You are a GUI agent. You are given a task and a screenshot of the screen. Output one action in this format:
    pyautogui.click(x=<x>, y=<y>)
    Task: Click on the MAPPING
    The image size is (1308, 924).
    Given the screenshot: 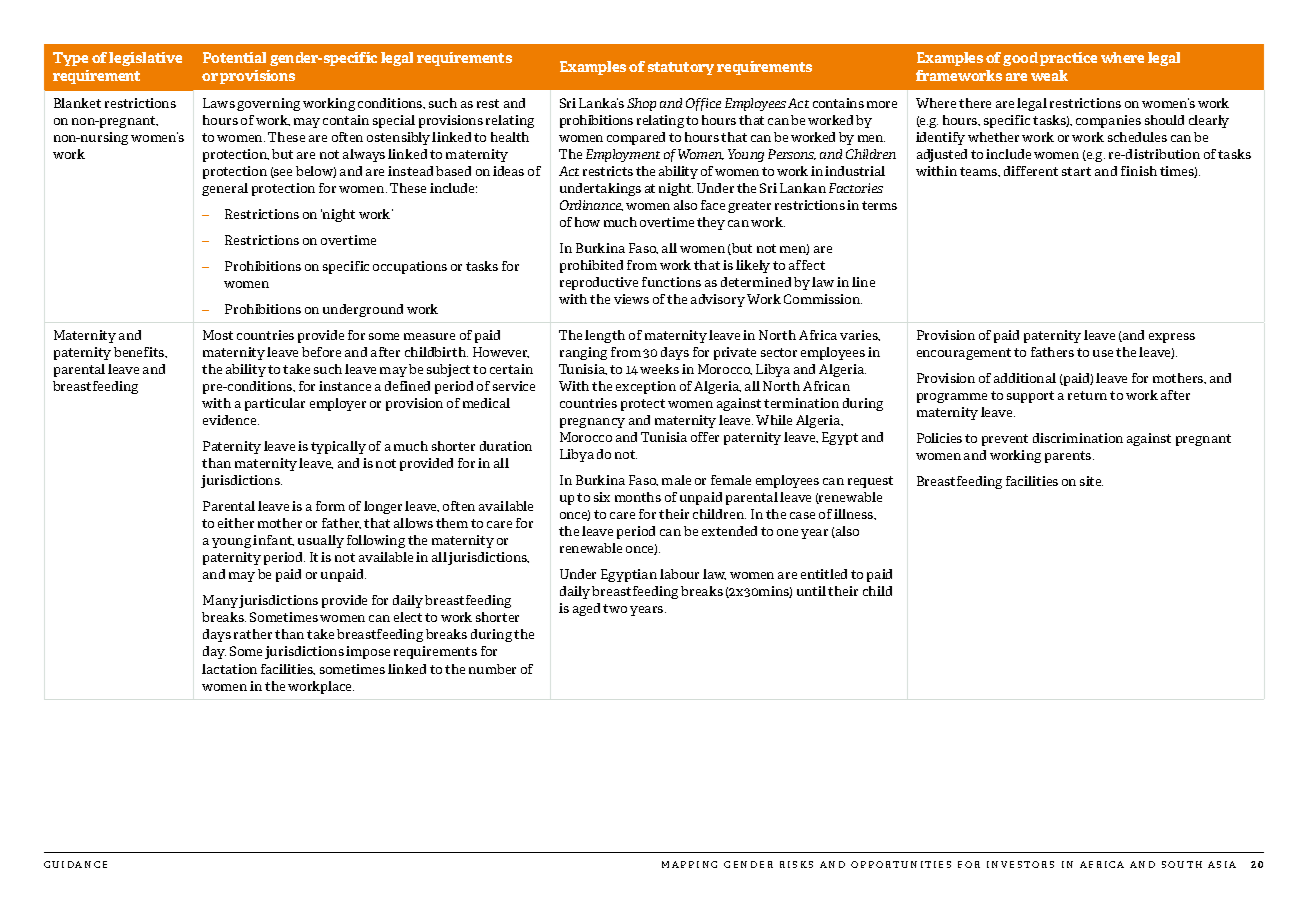 What is the action you would take?
    pyautogui.click(x=689, y=864)
